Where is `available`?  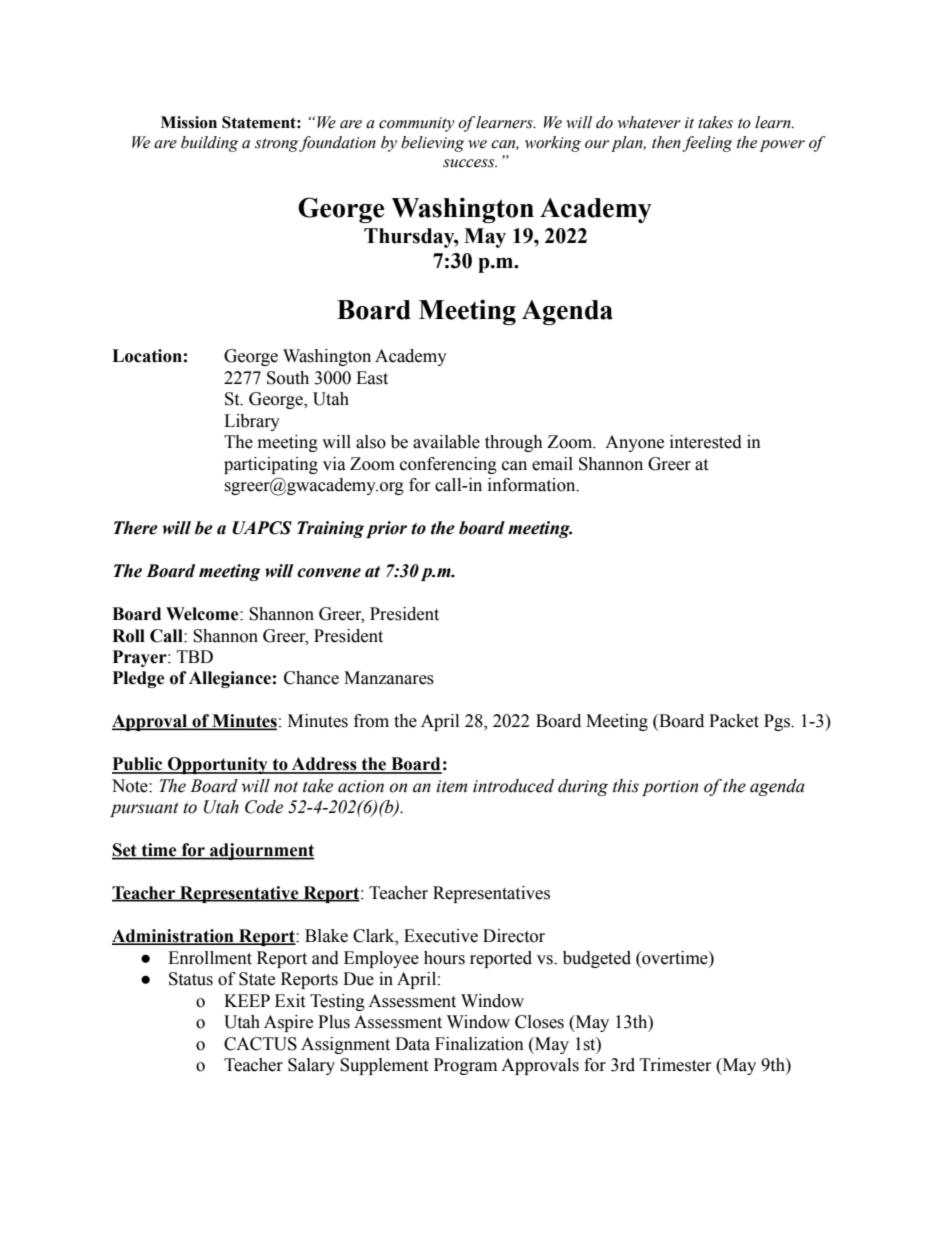
available is located at coordinates (446, 442).
